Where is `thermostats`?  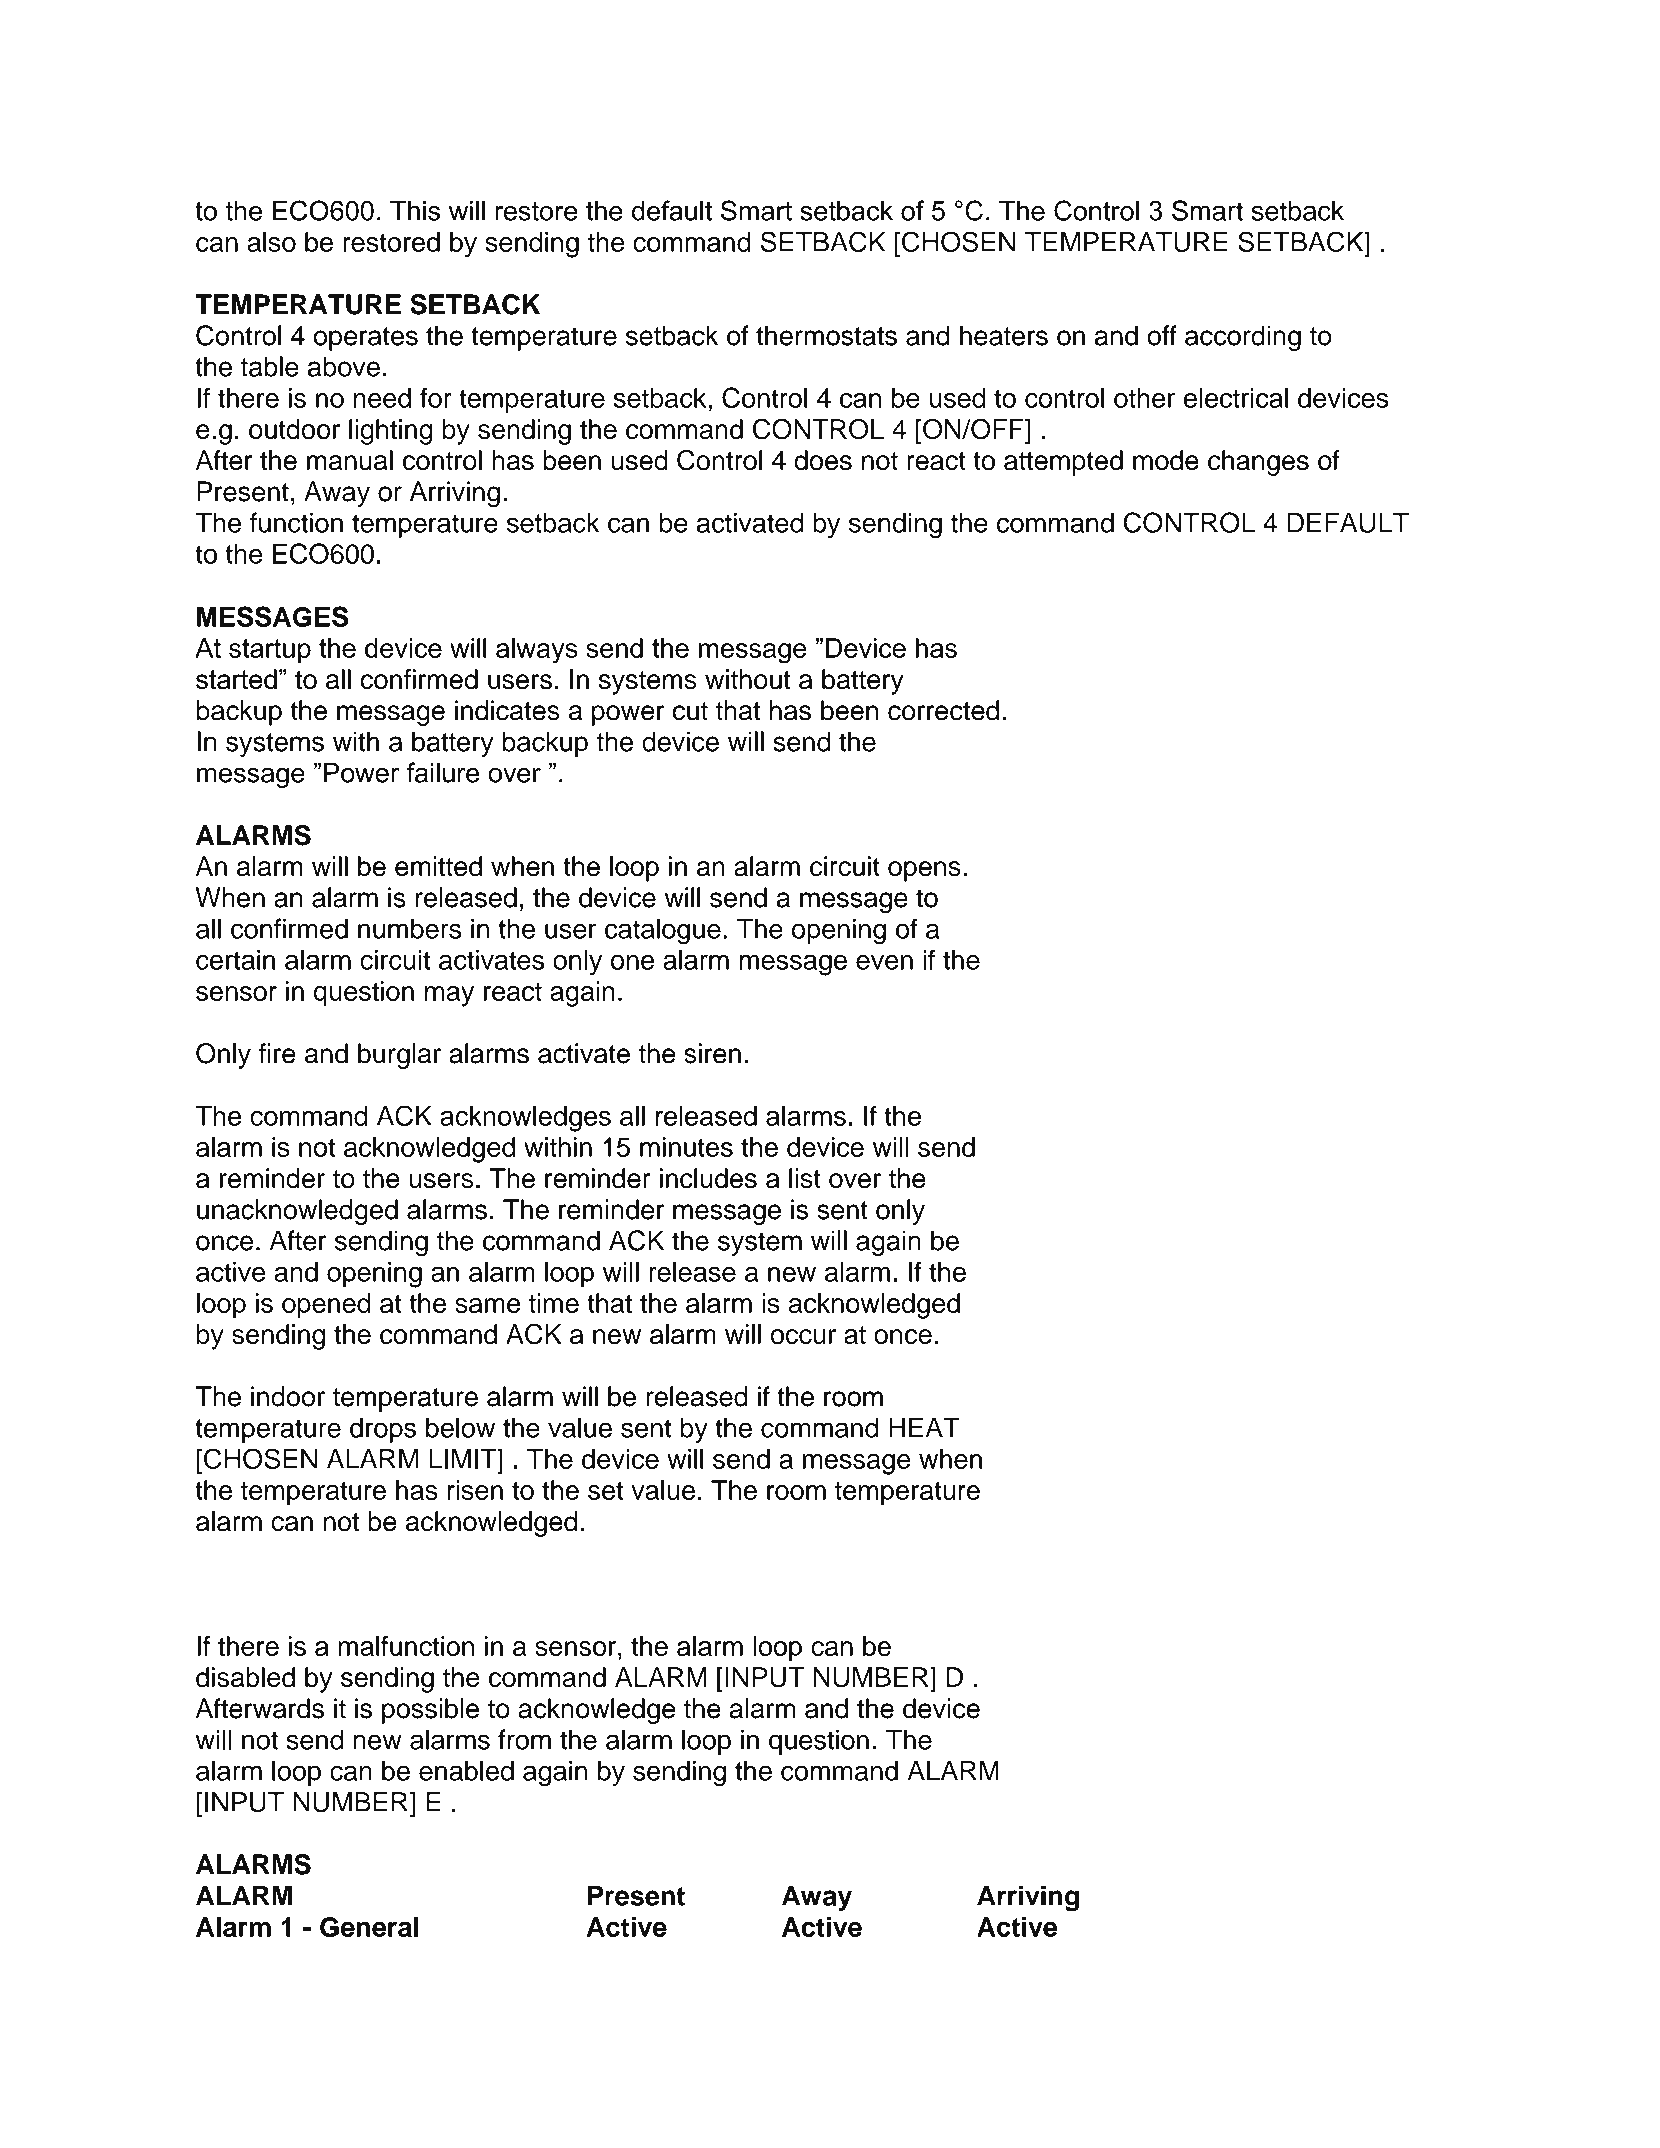 thermostats is located at coordinates (826, 335).
